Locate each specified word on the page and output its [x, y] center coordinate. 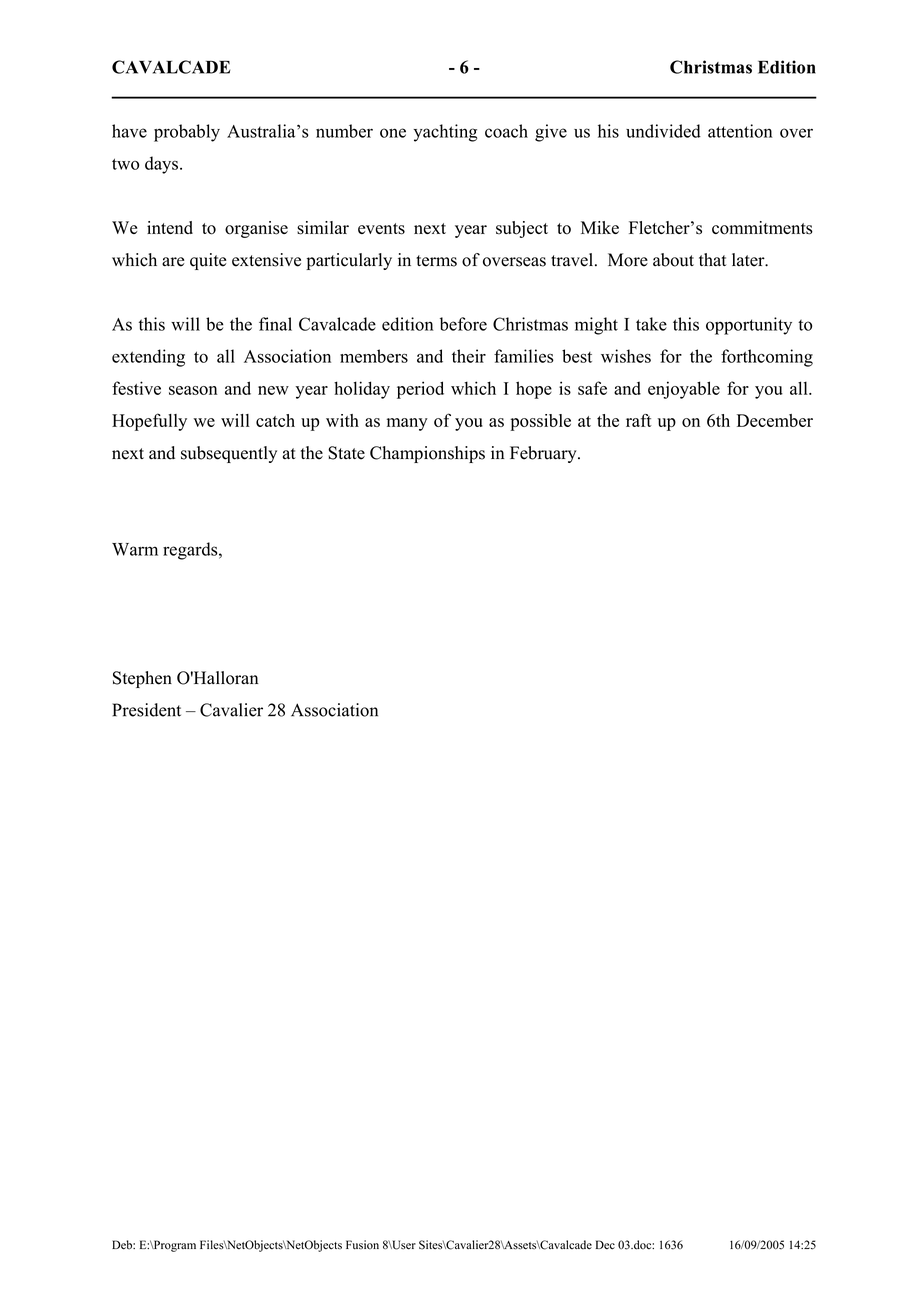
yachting [445, 133]
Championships [427, 454]
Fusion [362, 1245]
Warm [135, 549]
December [775, 420]
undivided [663, 131]
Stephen [142, 679]
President [146, 710]
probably [187, 133]
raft [639, 420]
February [544, 454]
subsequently [229, 454]
